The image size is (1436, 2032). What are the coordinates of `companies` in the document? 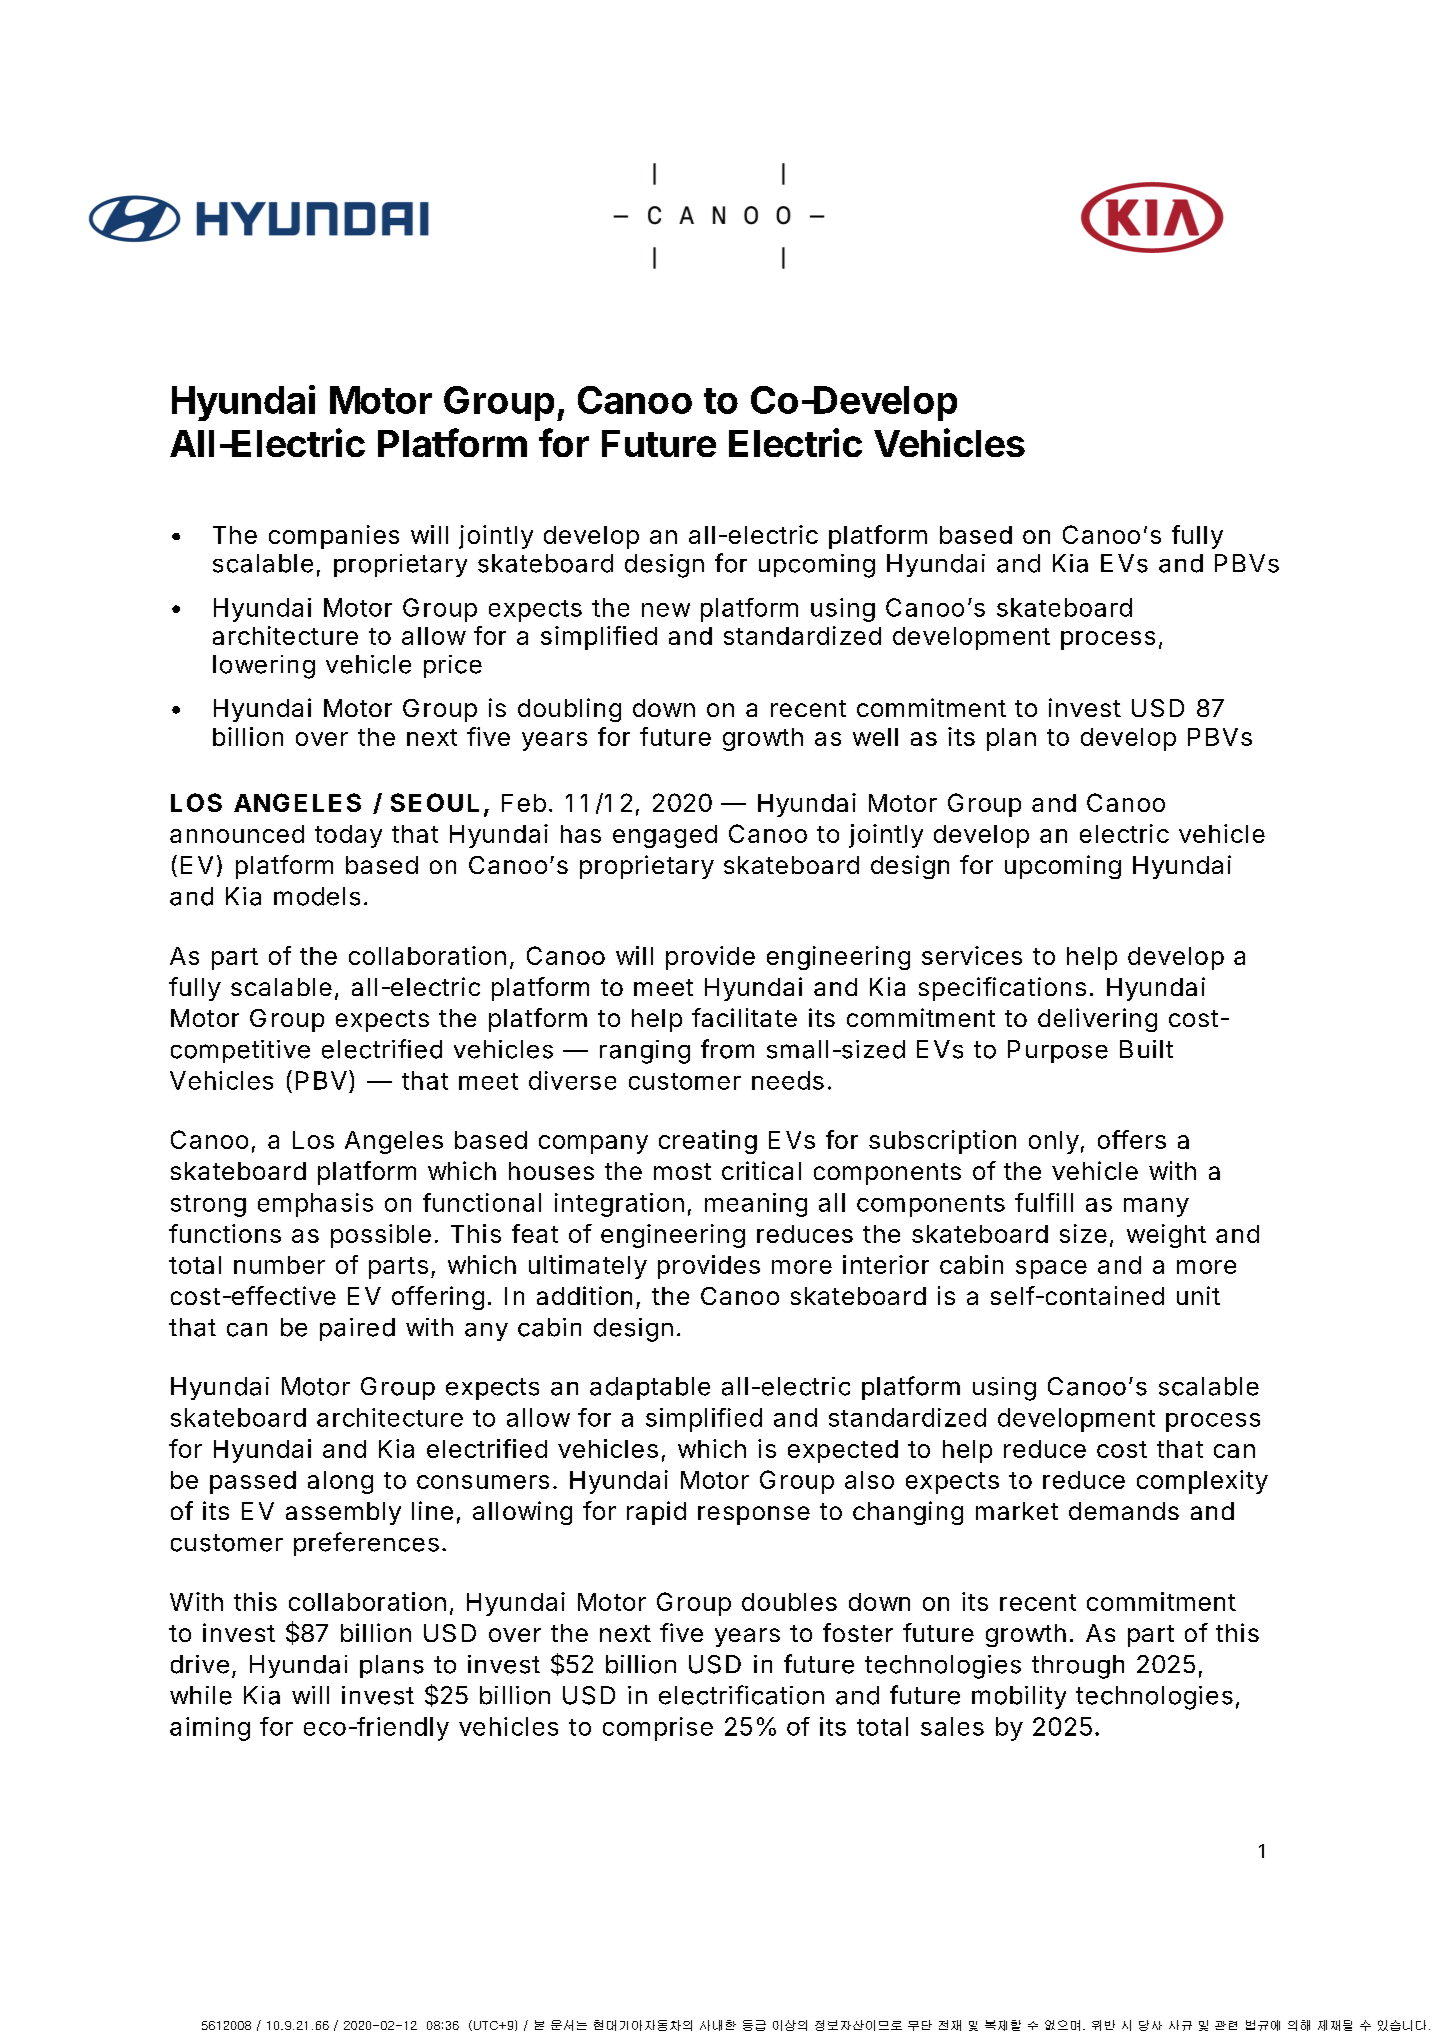 It's located at (334, 537).
